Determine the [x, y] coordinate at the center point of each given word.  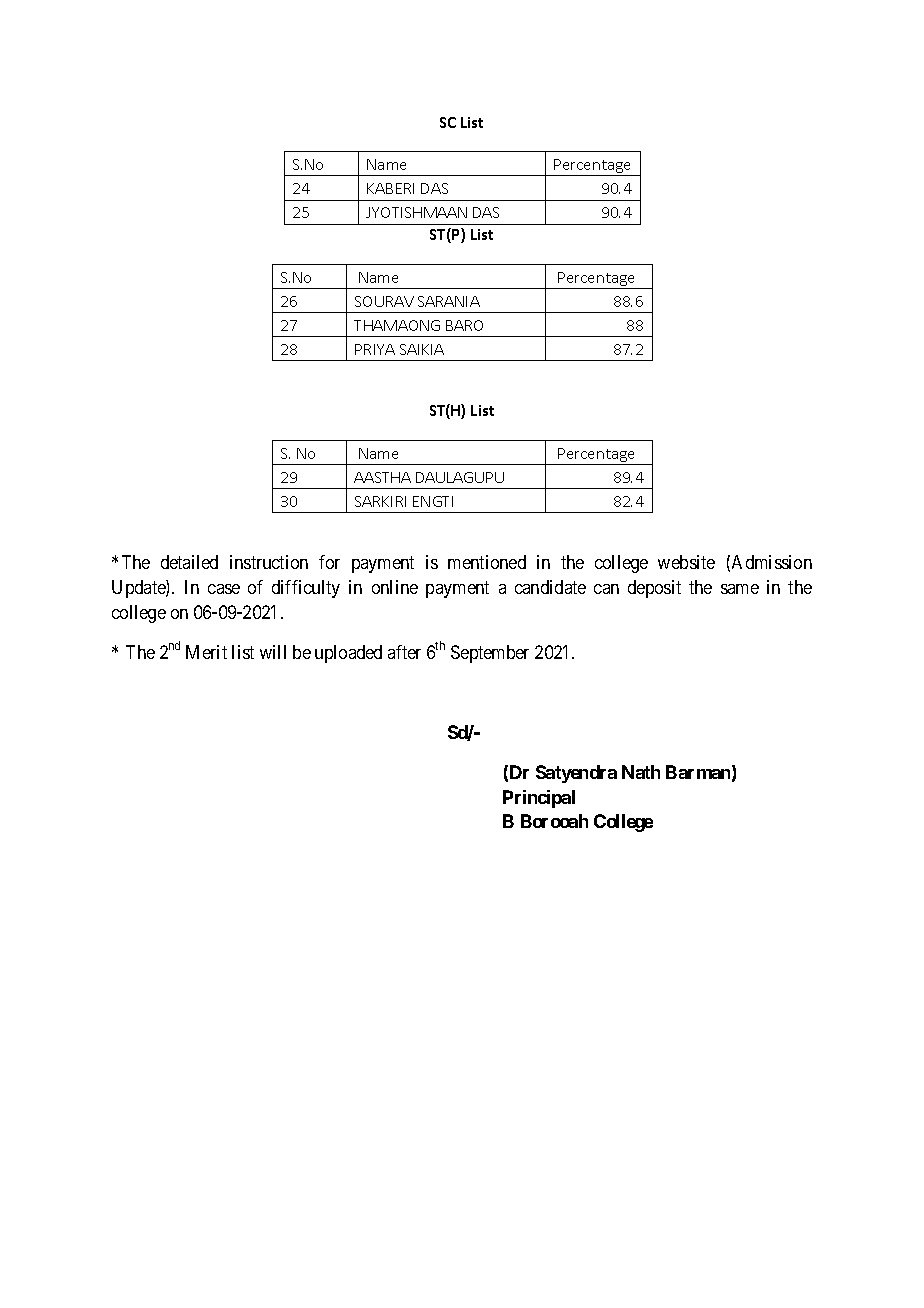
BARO [464, 325]
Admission [772, 562]
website [686, 562]
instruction [269, 562]
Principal [539, 799]
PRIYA [375, 349]
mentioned [487, 562]
